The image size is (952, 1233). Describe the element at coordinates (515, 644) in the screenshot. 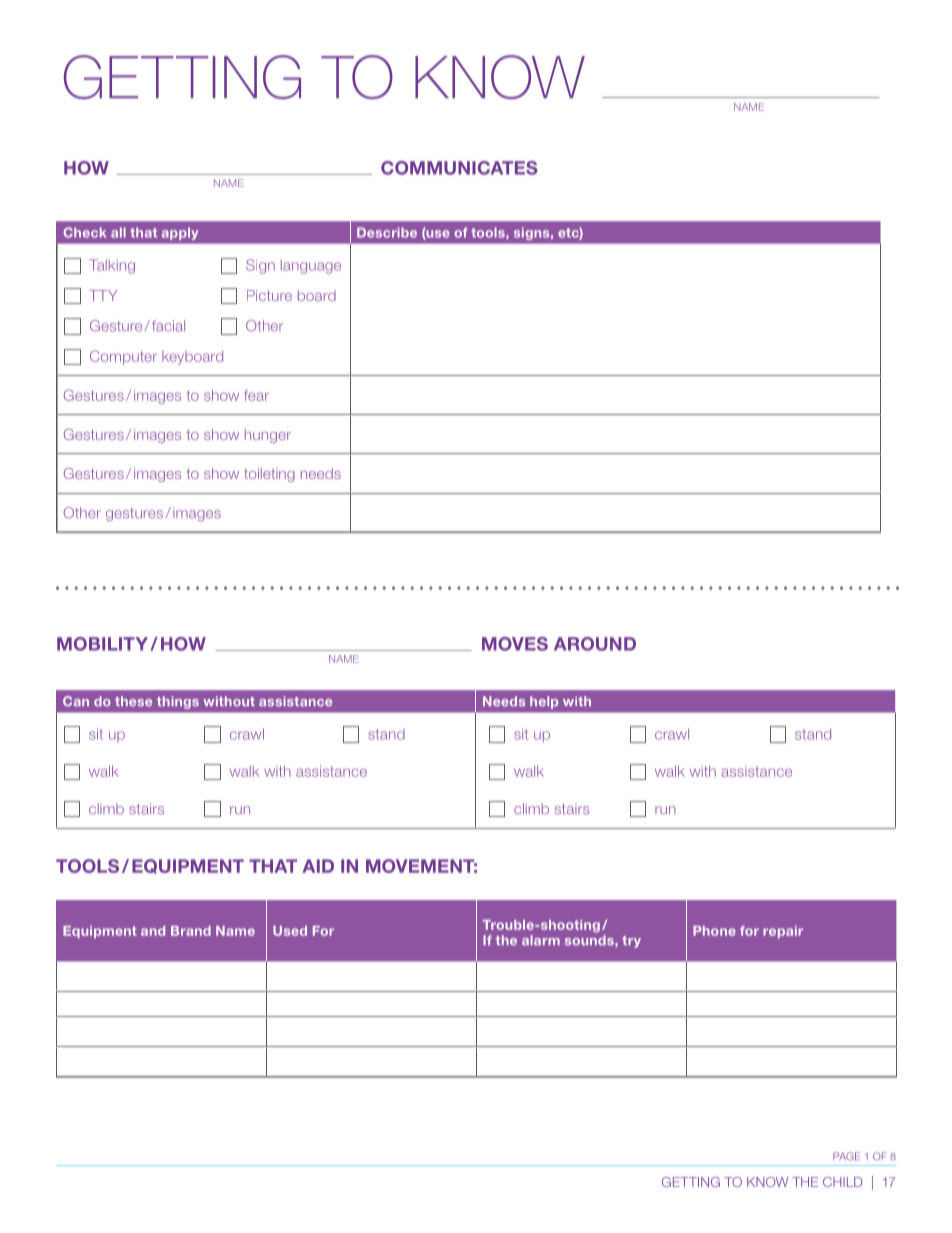

I see `MOVES` at that location.
